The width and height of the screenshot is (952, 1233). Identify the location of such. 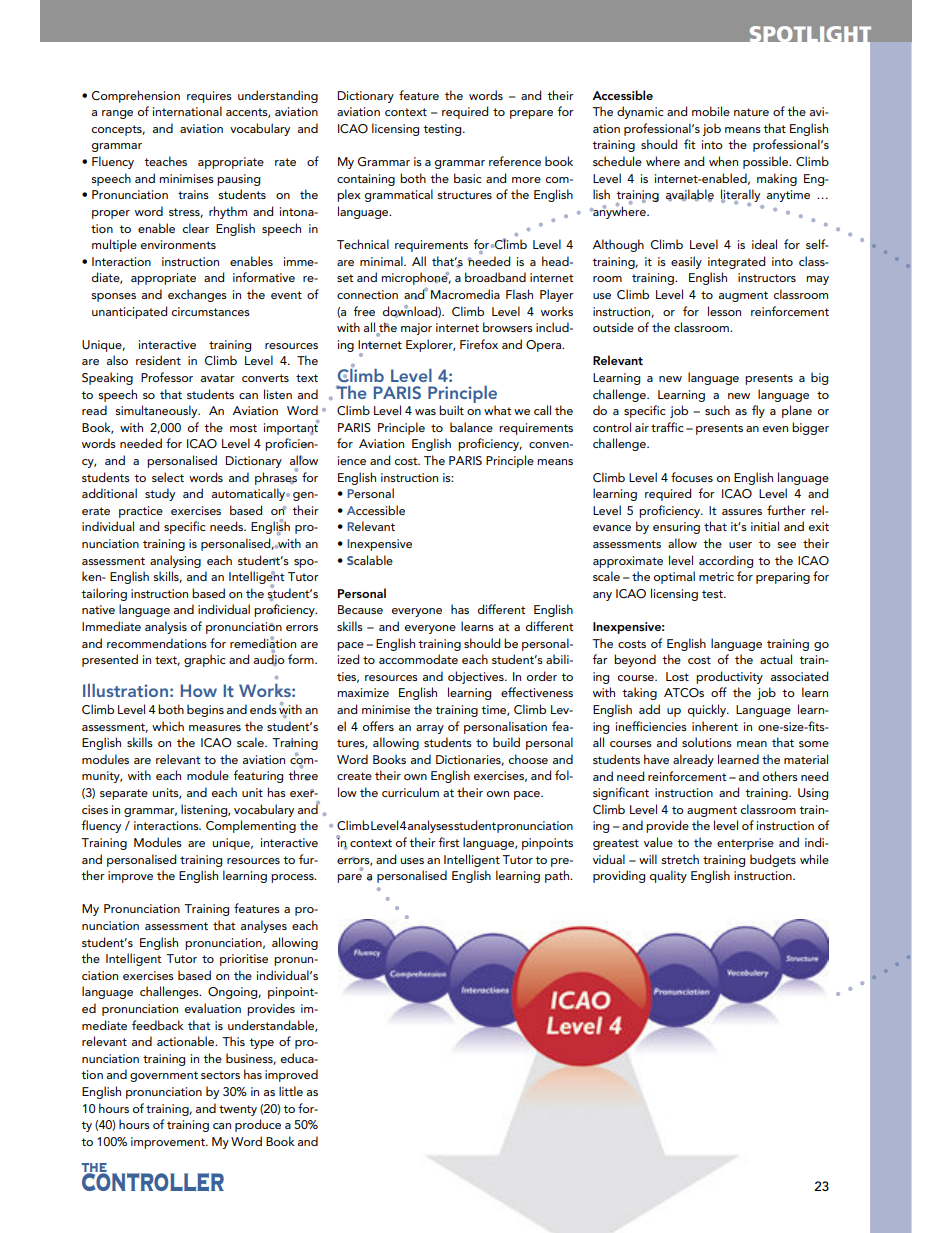
(717, 410).
